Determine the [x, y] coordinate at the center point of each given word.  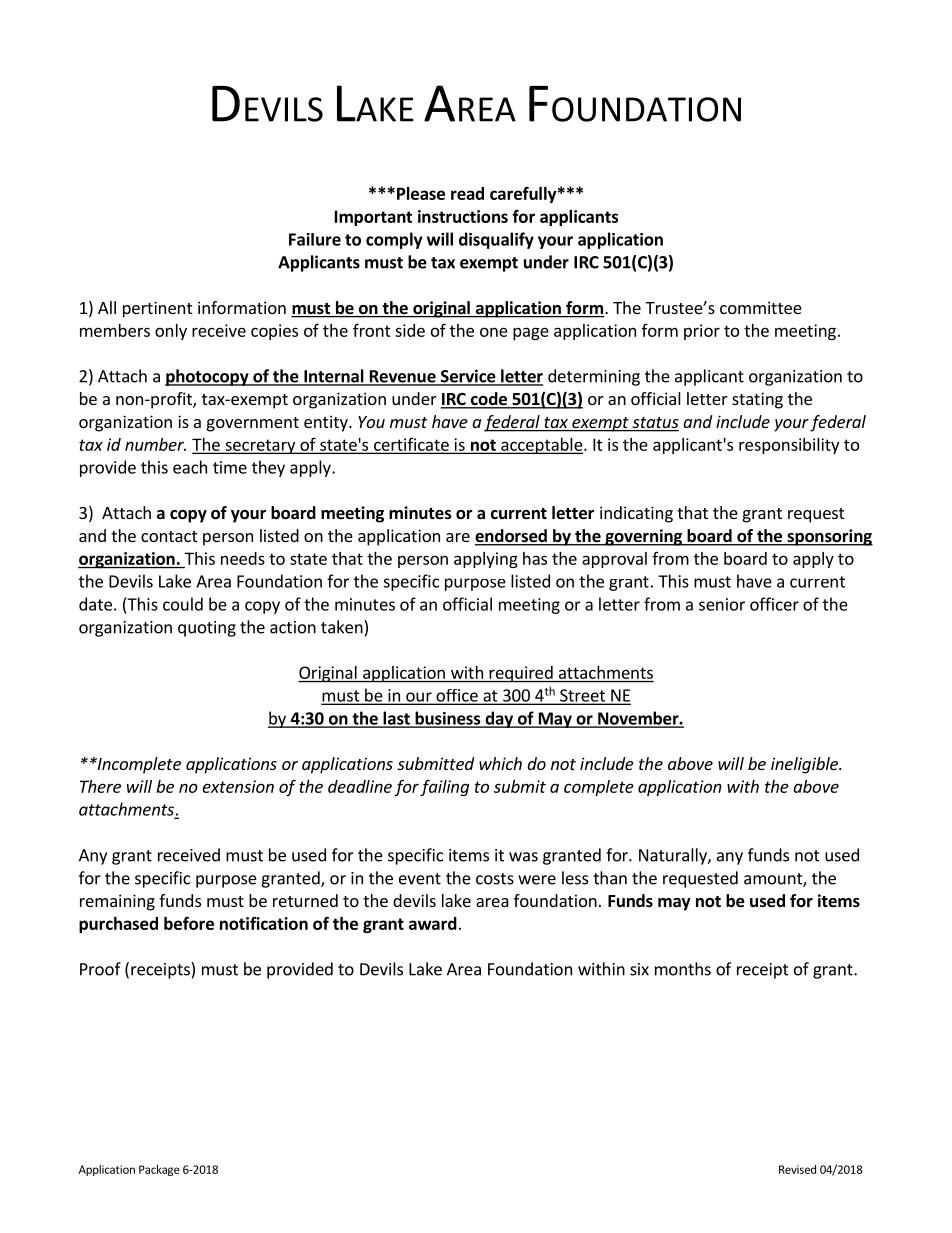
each [190, 467]
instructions [463, 216]
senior [722, 604]
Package [159, 1170]
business [448, 719]
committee [761, 307]
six [639, 969]
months [683, 969]
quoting [207, 629]
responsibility [789, 446]
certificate [411, 445]
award [433, 923]
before [189, 923]
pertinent [157, 309]
